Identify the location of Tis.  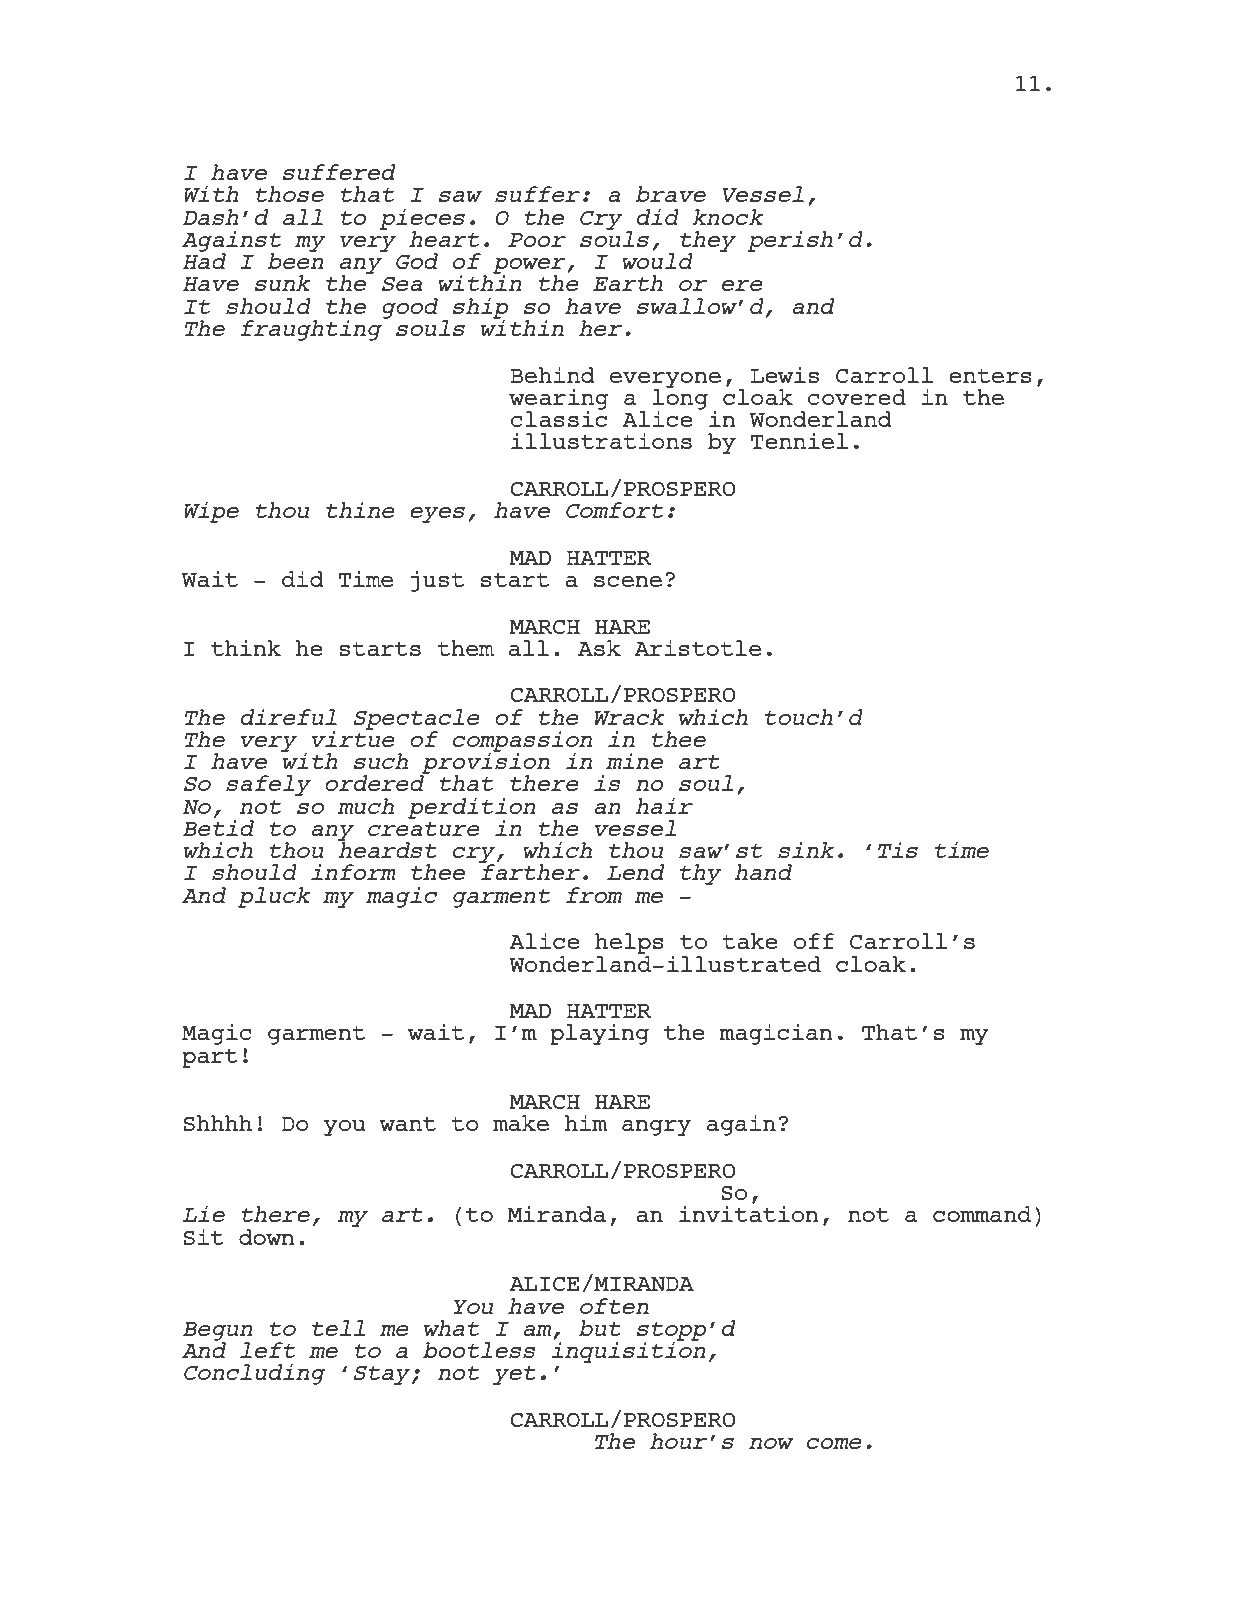
(898, 849).
